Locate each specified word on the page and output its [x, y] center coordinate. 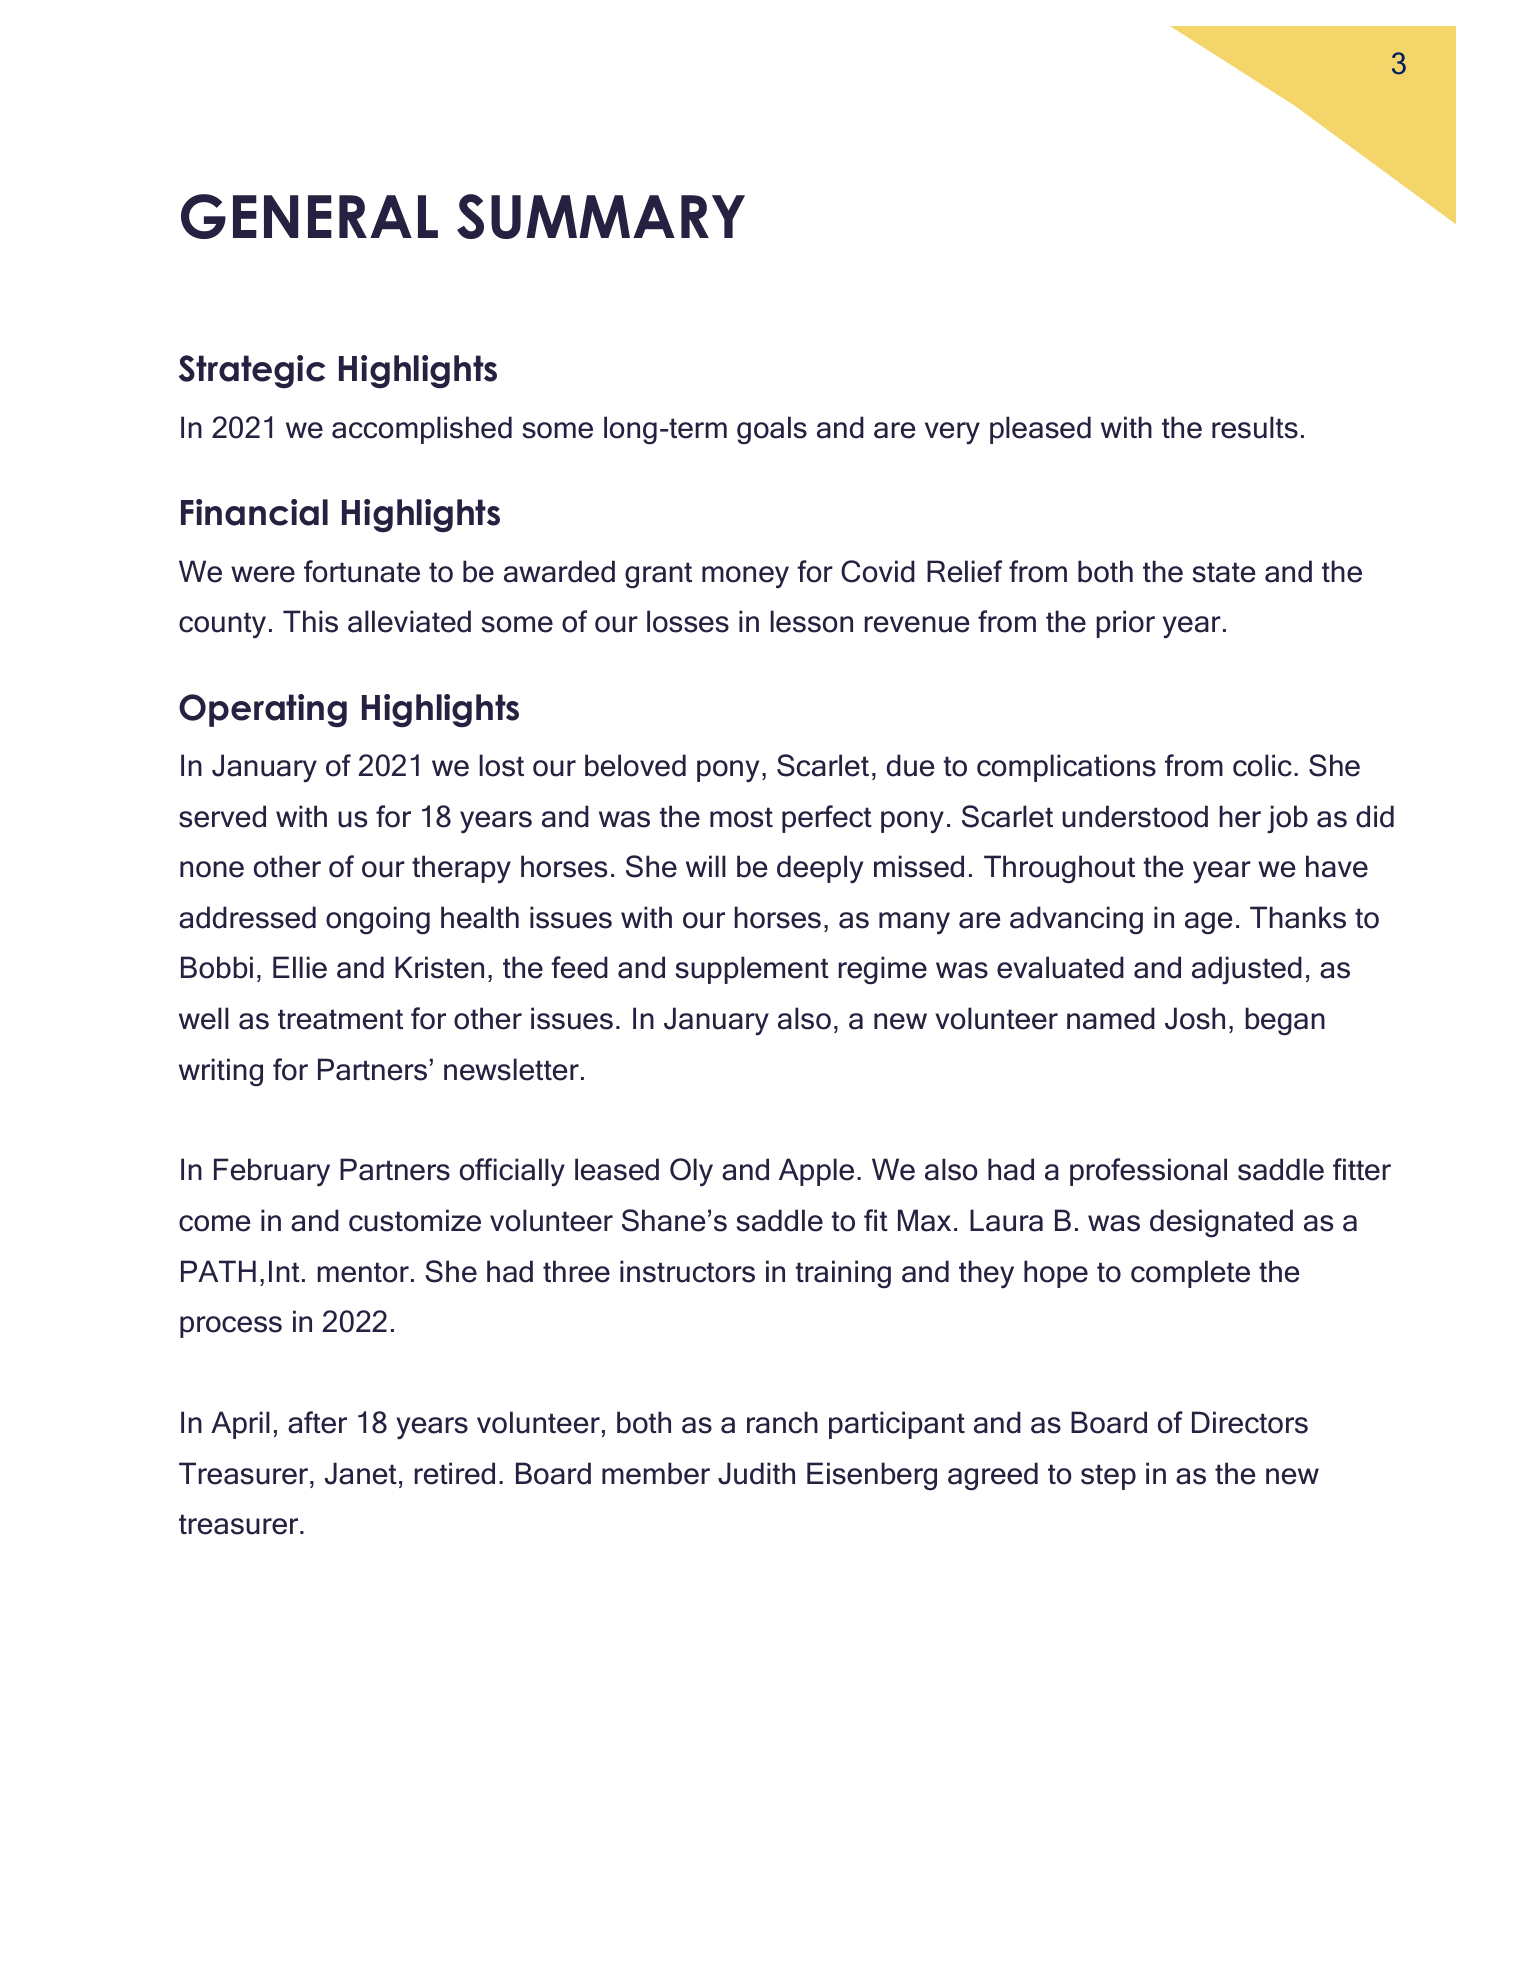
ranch [782, 1422]
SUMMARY [601, 216]
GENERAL [309, 216]
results [1255, 427]
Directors [1250, 1422]
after [317, 1422]
